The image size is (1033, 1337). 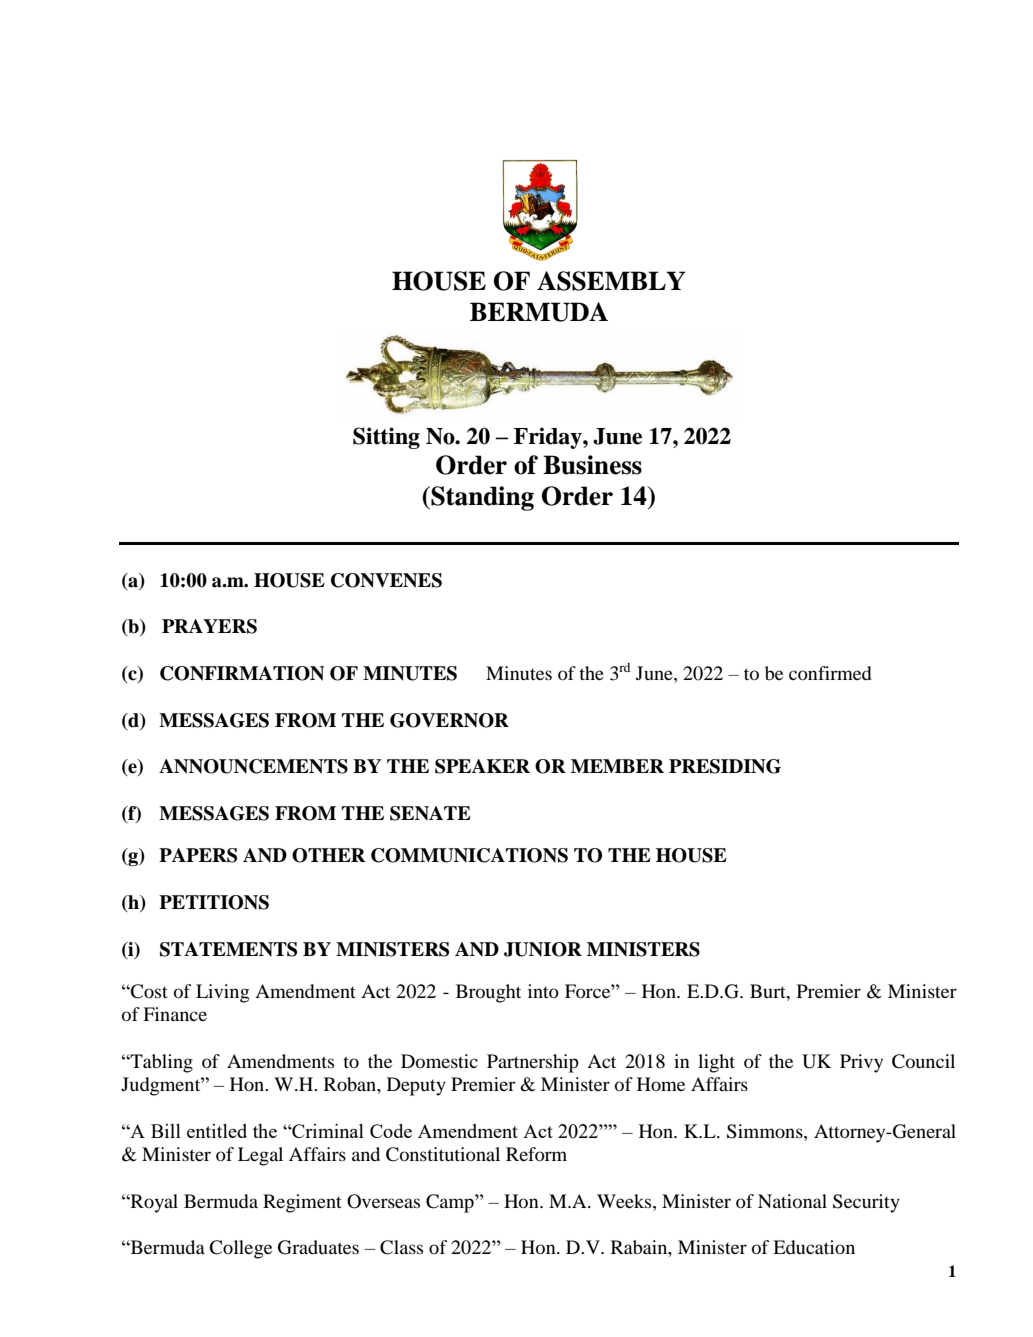 What do you see at coordinates (386, 580) in the page?
I see `CONVENES` at bounding box center [386, 580].
